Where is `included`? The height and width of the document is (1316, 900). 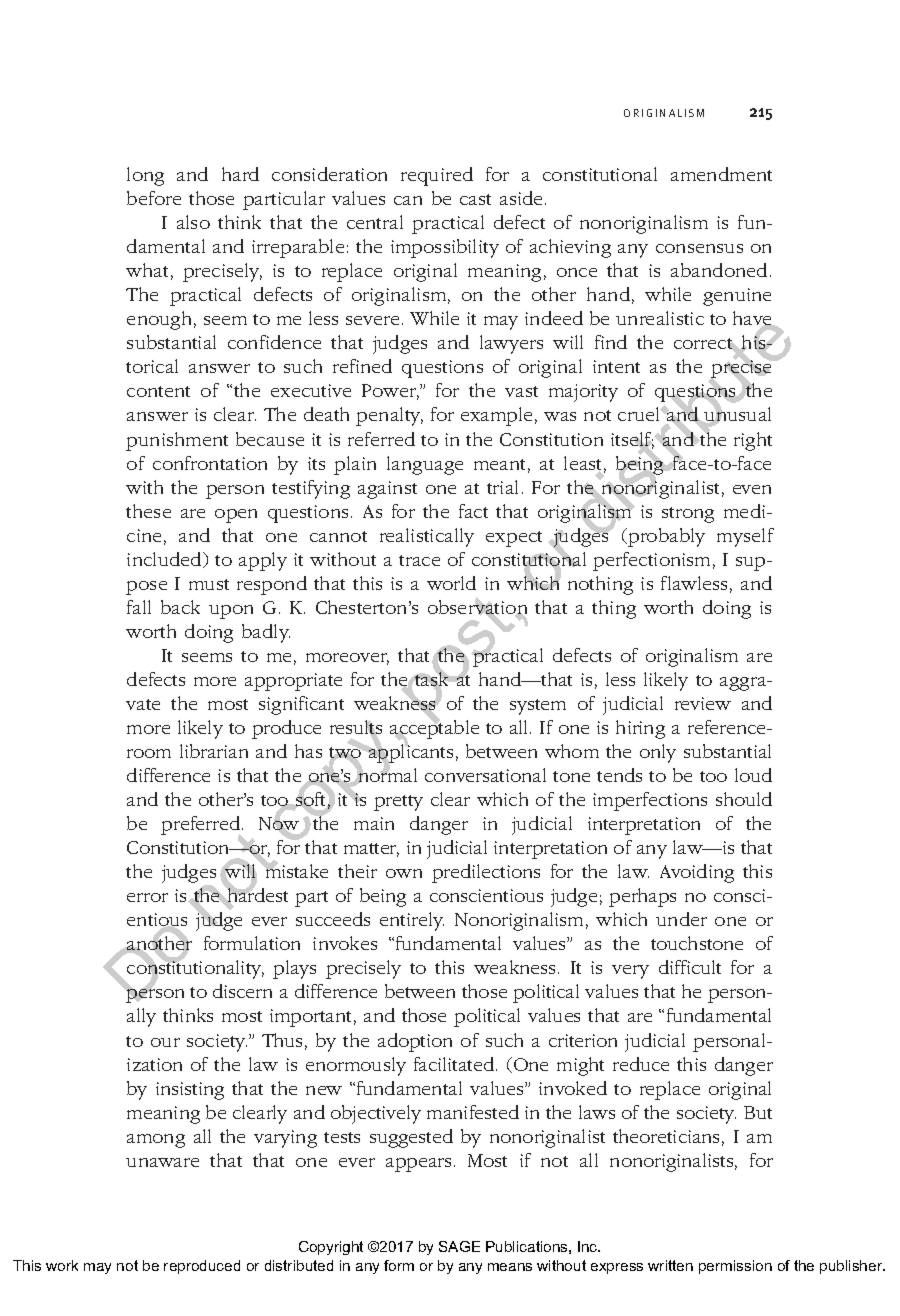
included is located at coordinates (165, 560).
